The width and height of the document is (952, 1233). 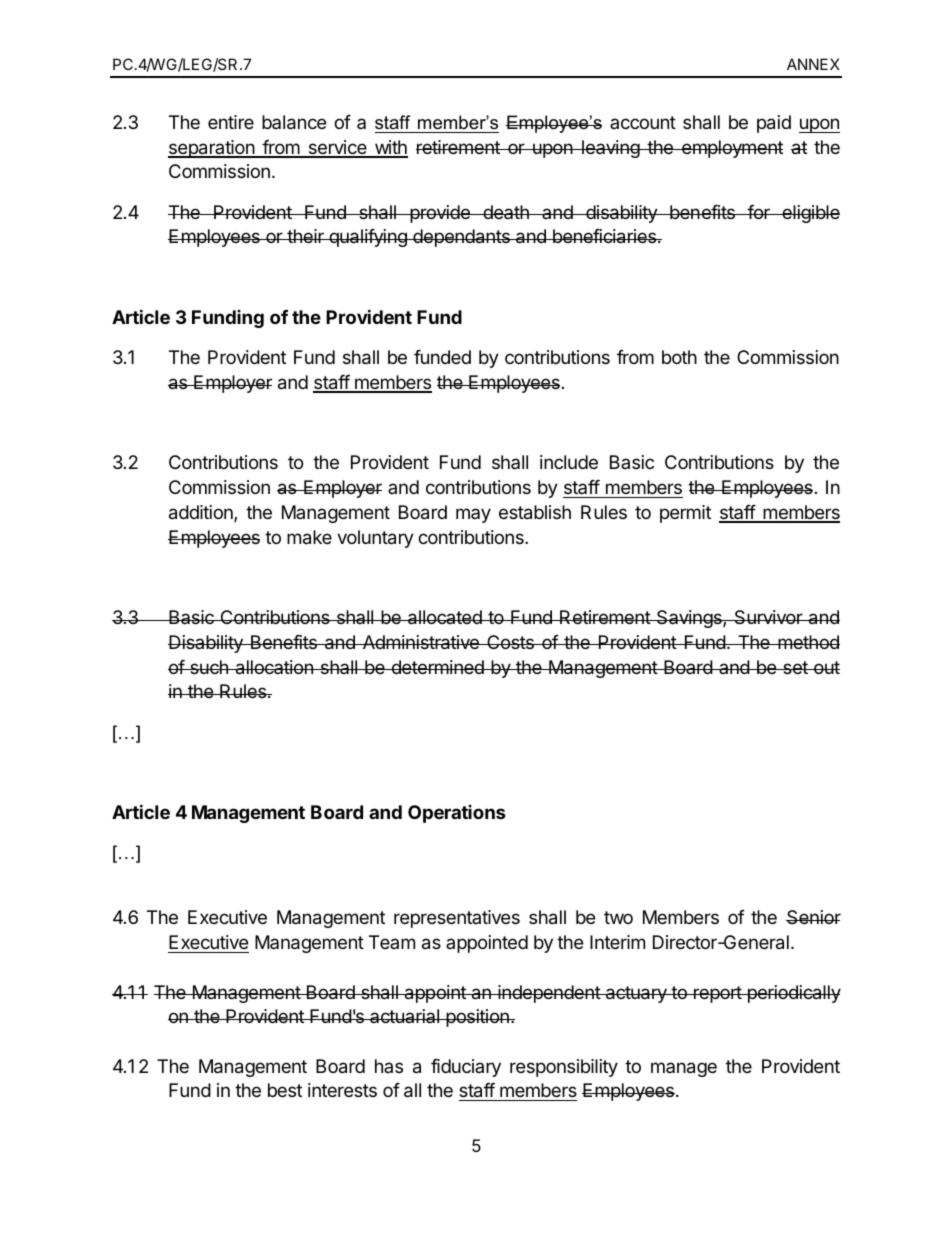 I want to click on fiduciary, so click(x=466, y=1068).
